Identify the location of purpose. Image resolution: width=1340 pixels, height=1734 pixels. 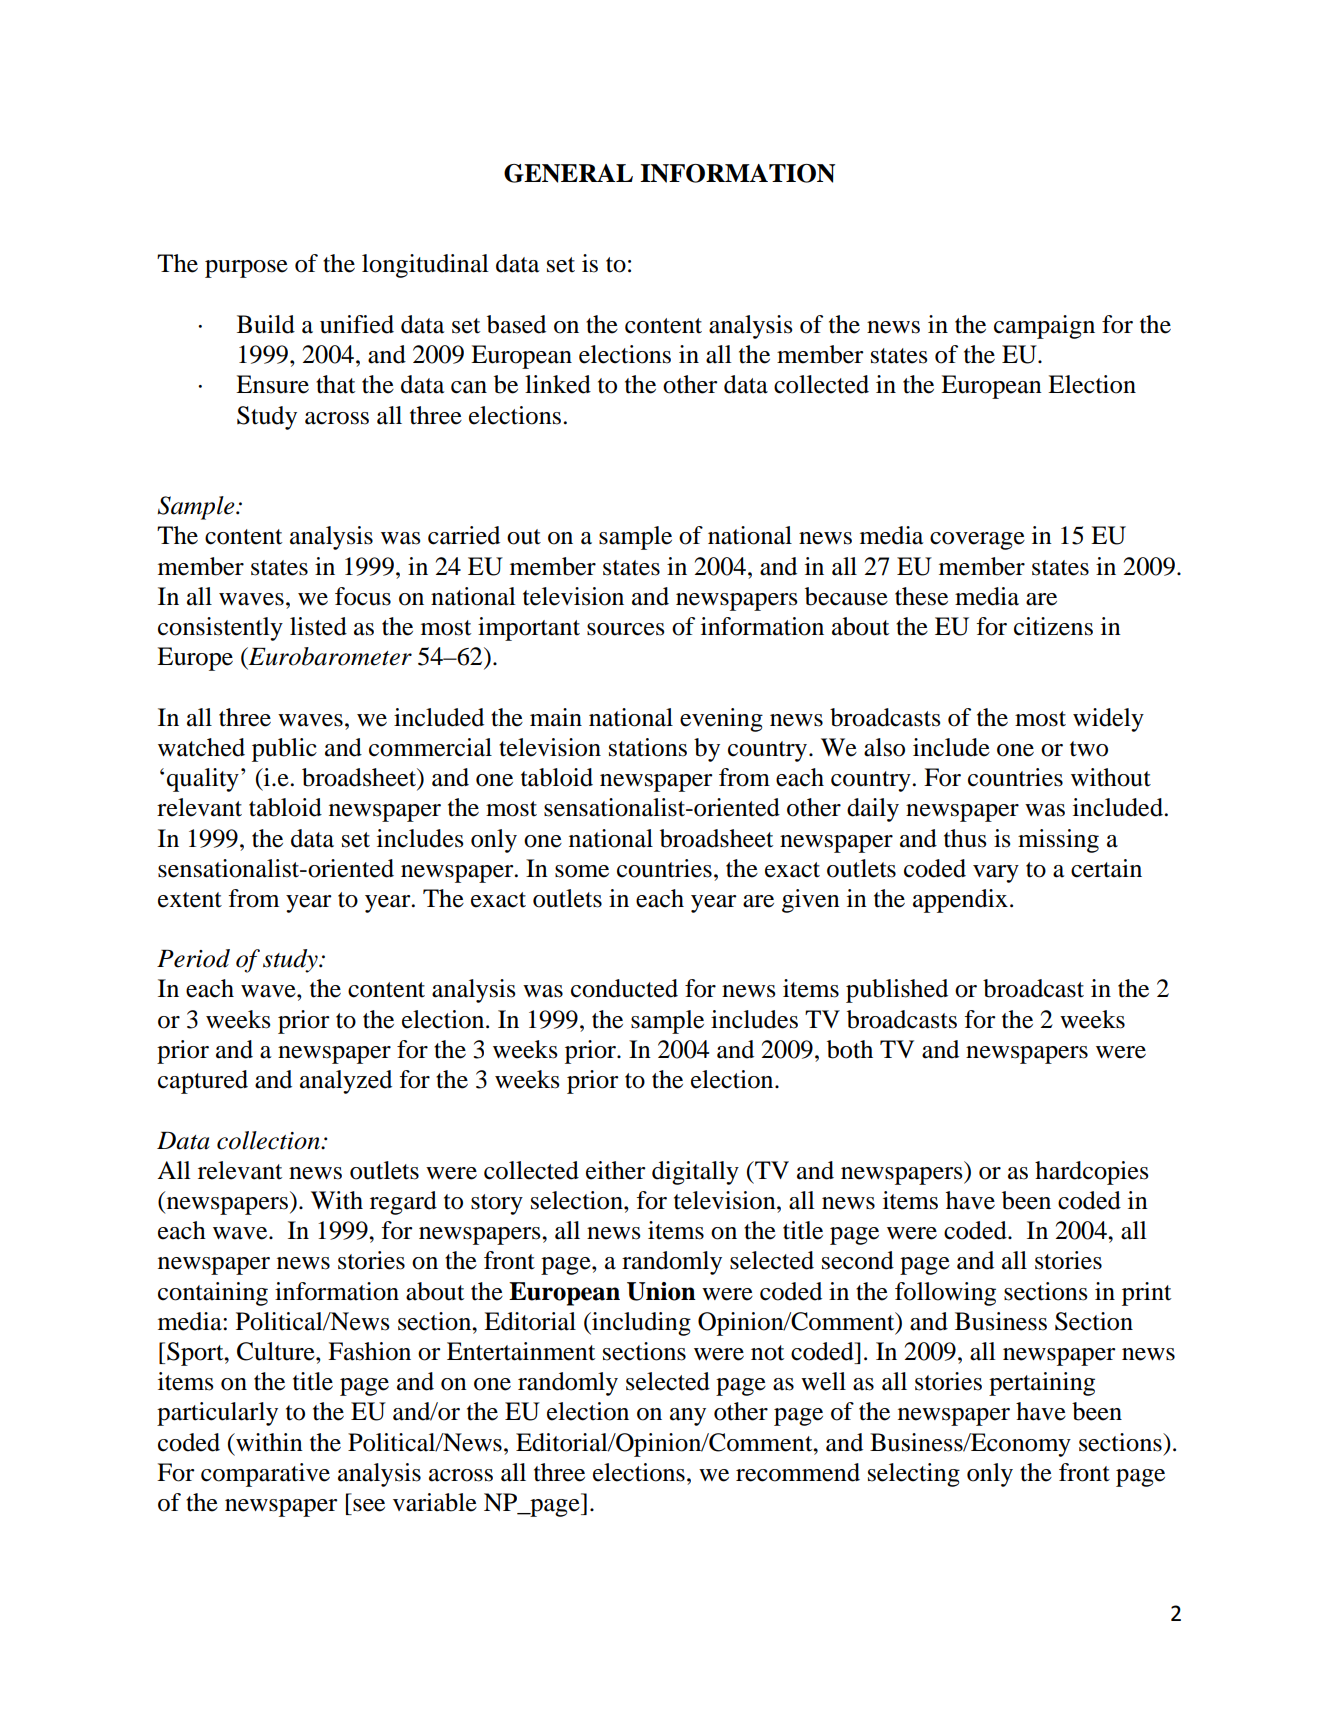
(246, 269).
